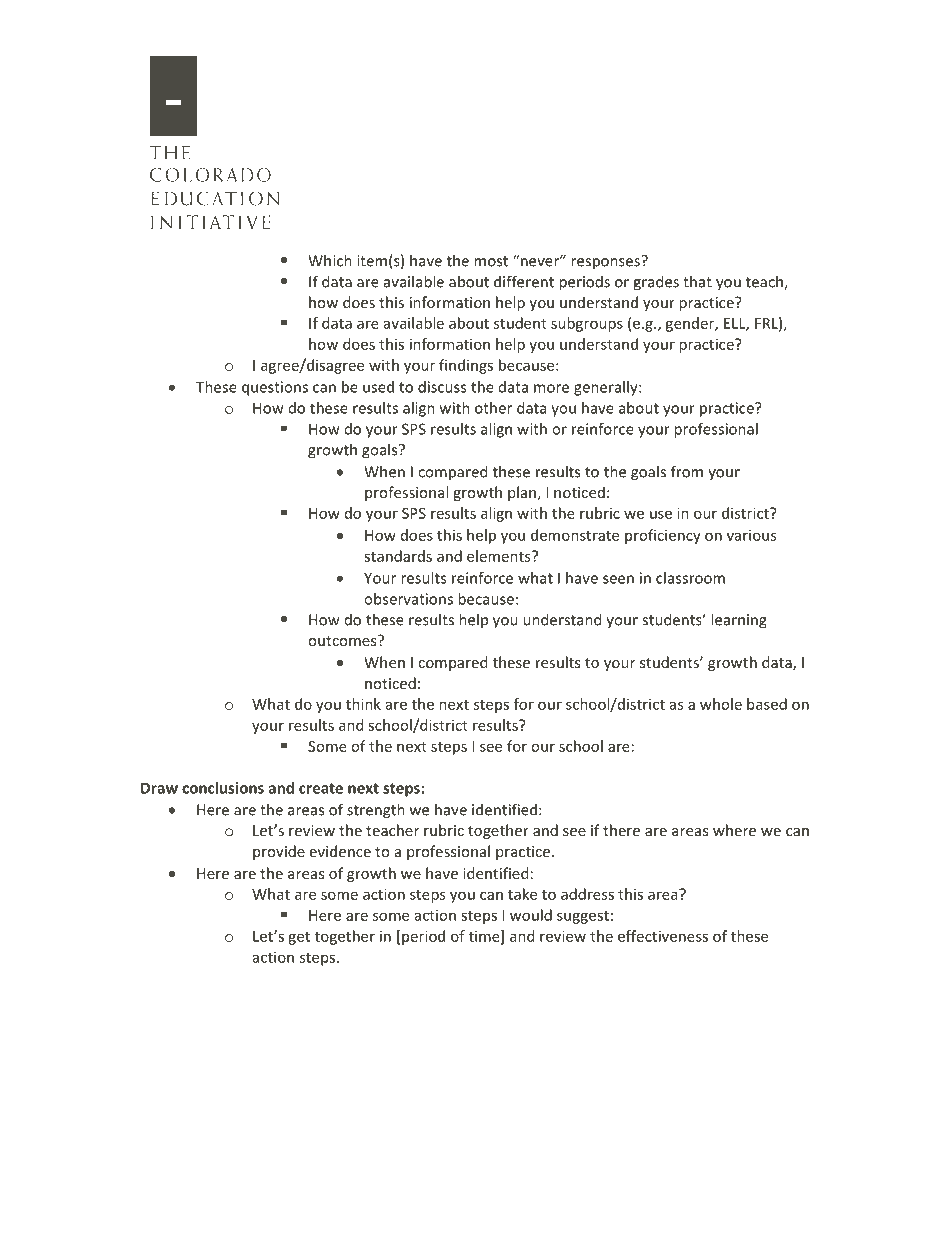 Image resolution: width=952 pixels, height=1233 pixels. What do you see at coordinates (690, 578) in the page?
I see `classroom` at bounding box center [690, 578].
